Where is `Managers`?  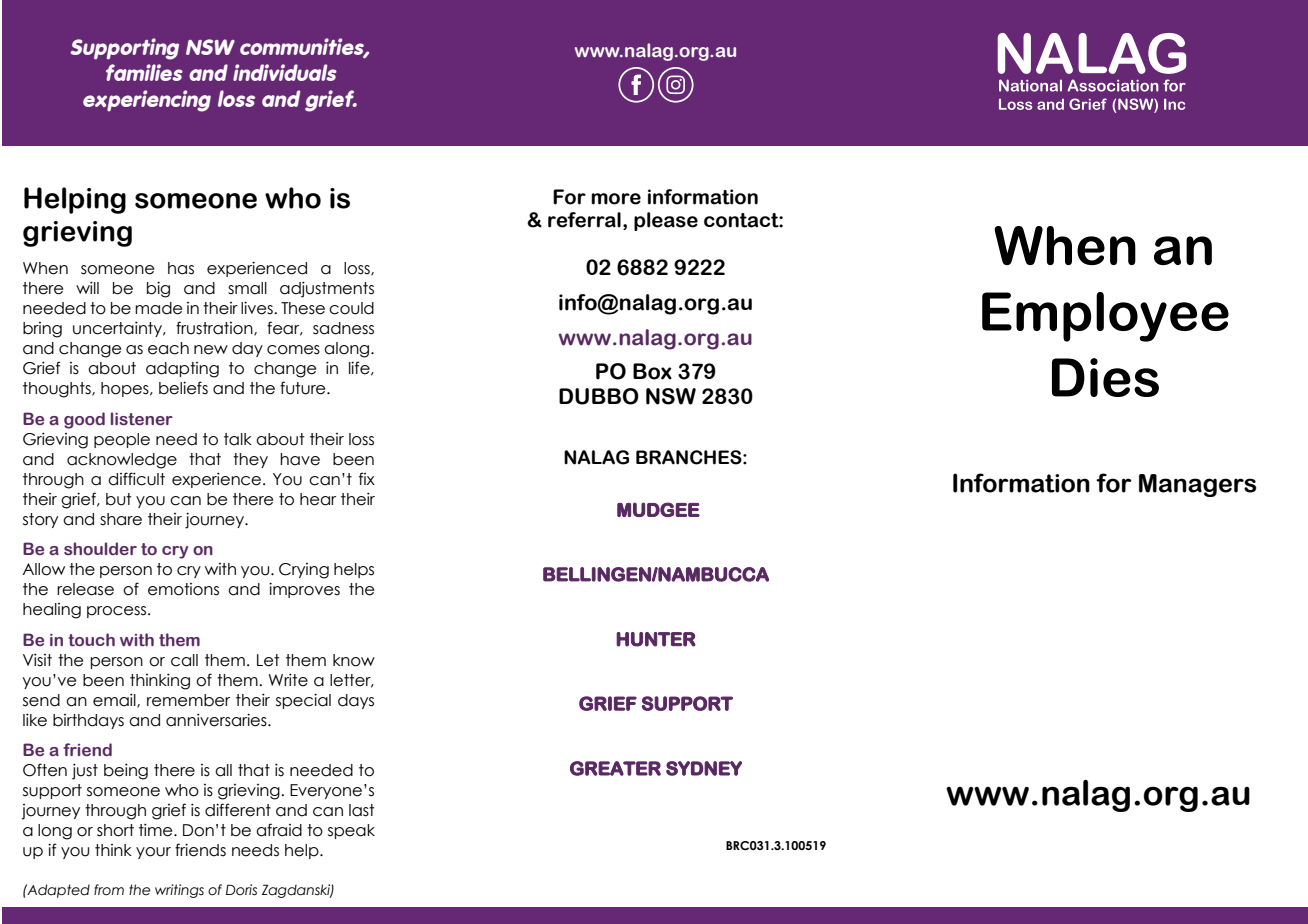 Managers is located at coordinates (1198, 485).
